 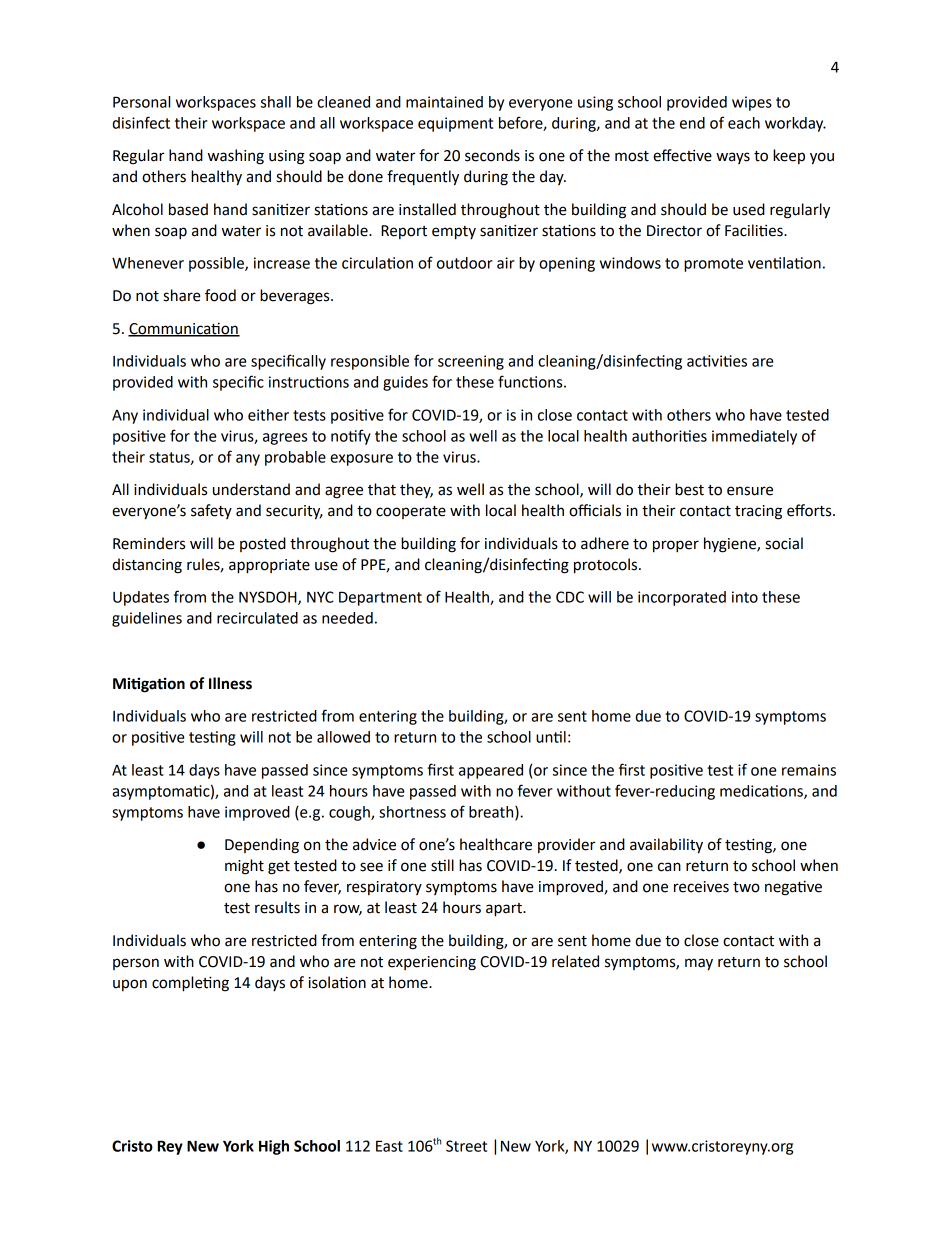 I want to click on Depending, so click(x=262, y=846).
